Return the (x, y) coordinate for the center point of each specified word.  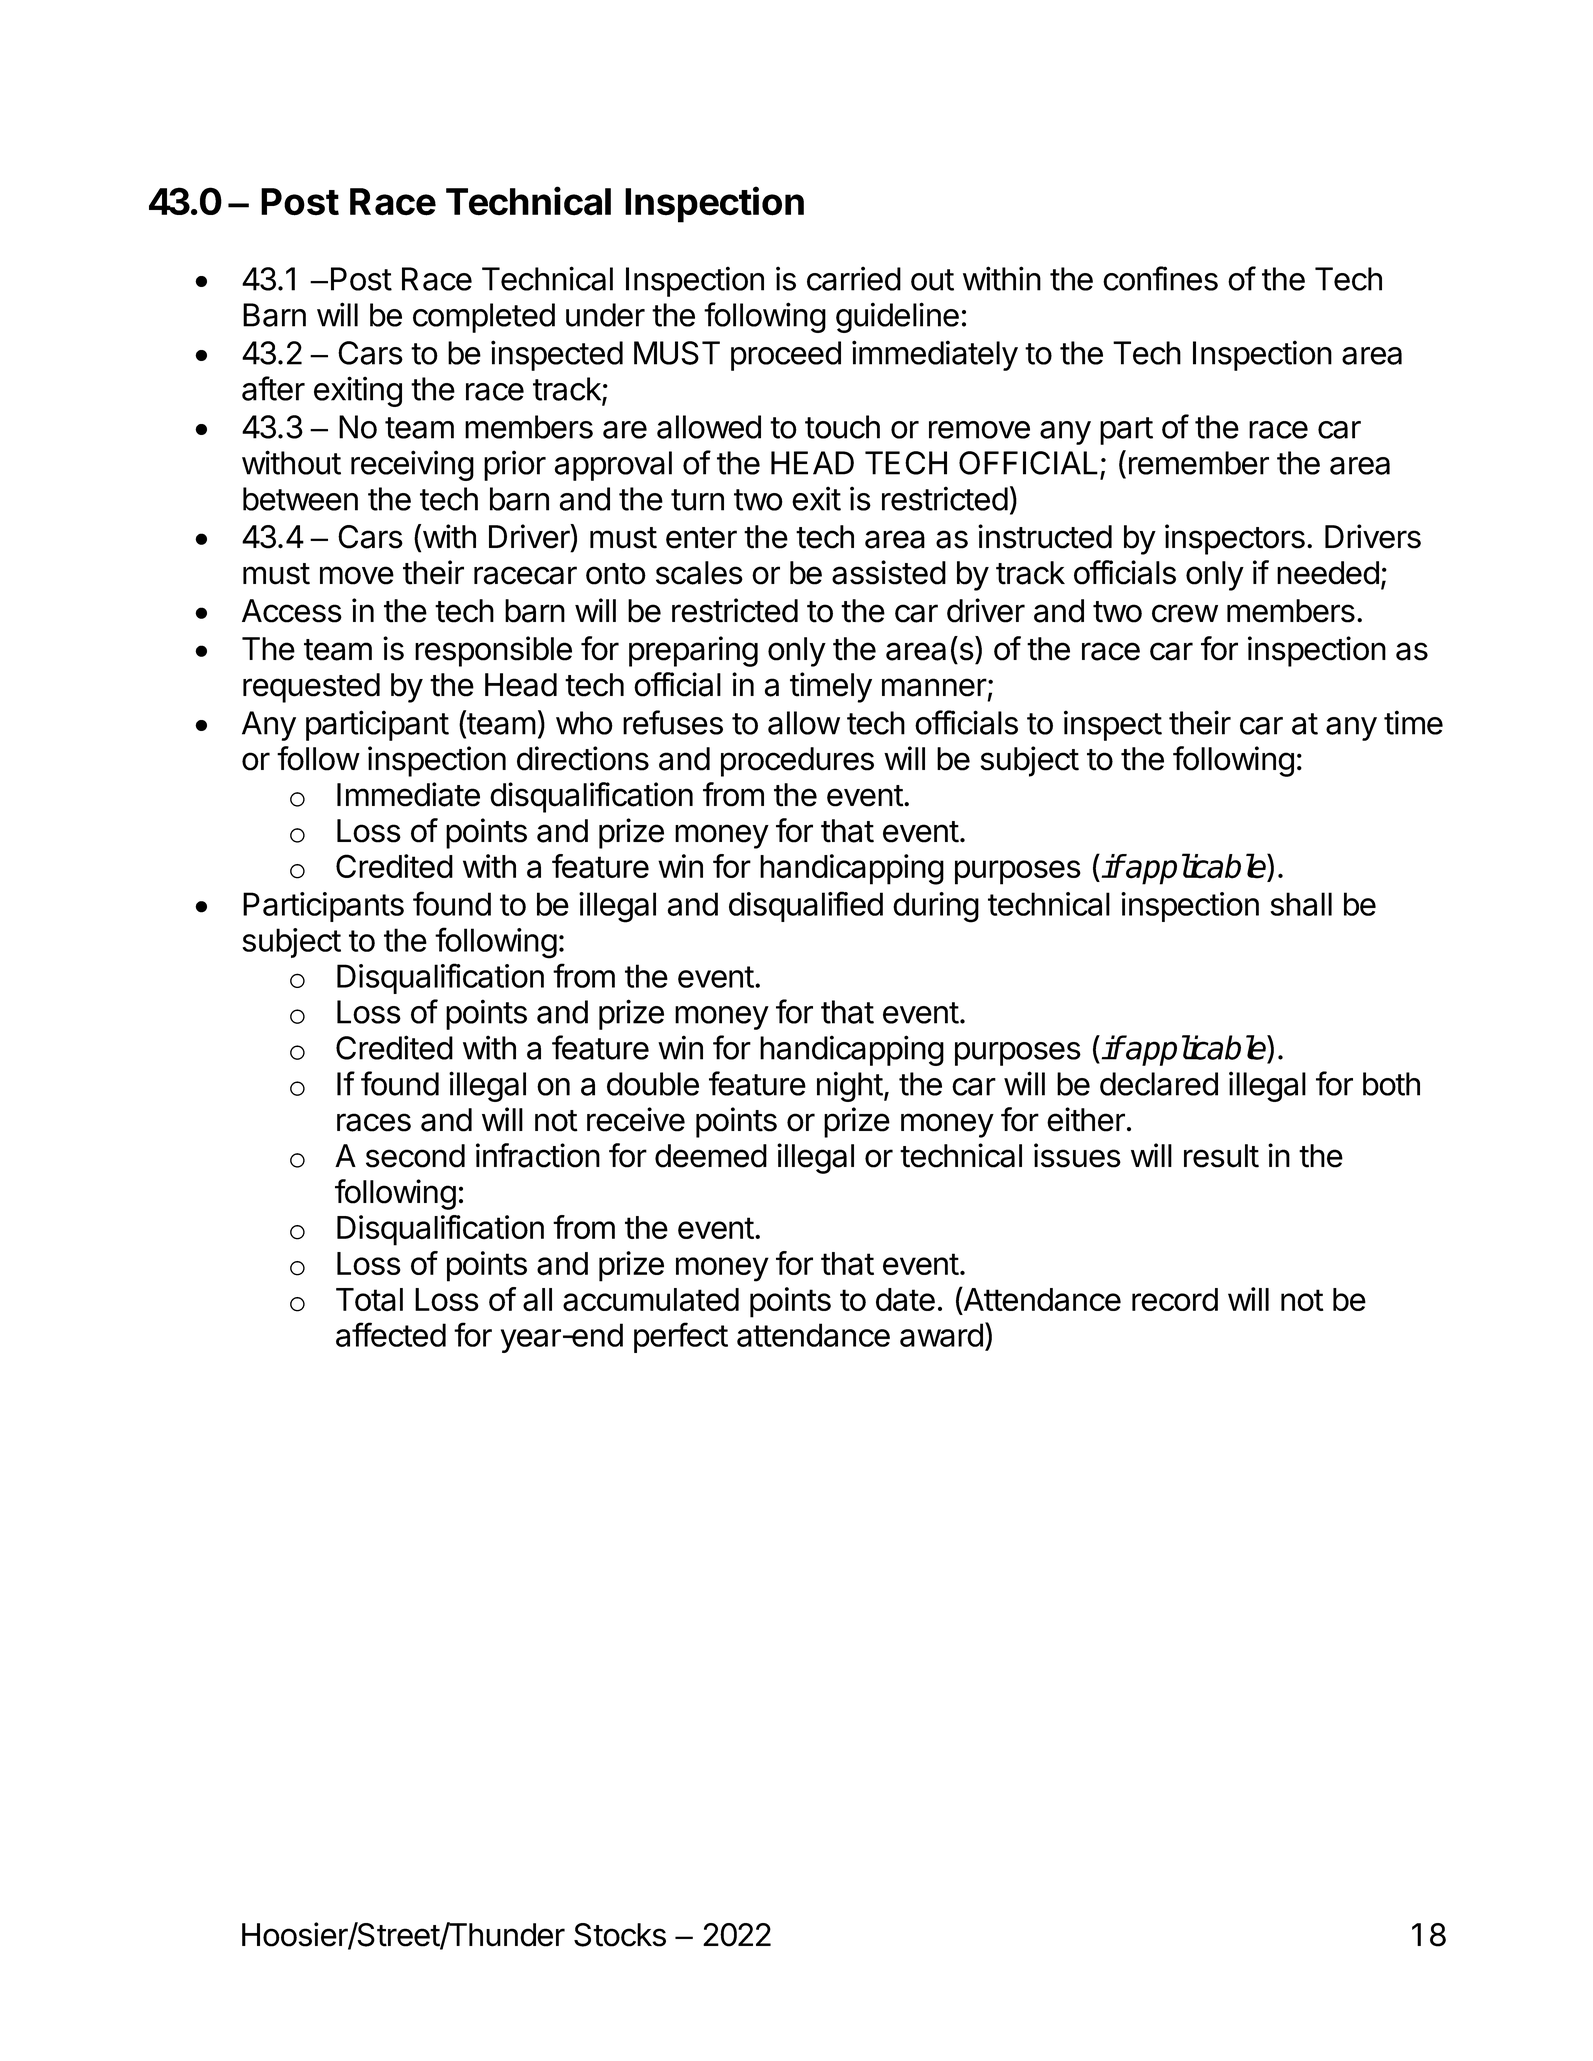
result (1221, 1156)
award (941, 1335)
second (415, 1156)
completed (484, 318)
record (1175, 1299)
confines (1160, 278)
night (850, 1086)
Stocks (620, 1935)
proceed (786, 356)
